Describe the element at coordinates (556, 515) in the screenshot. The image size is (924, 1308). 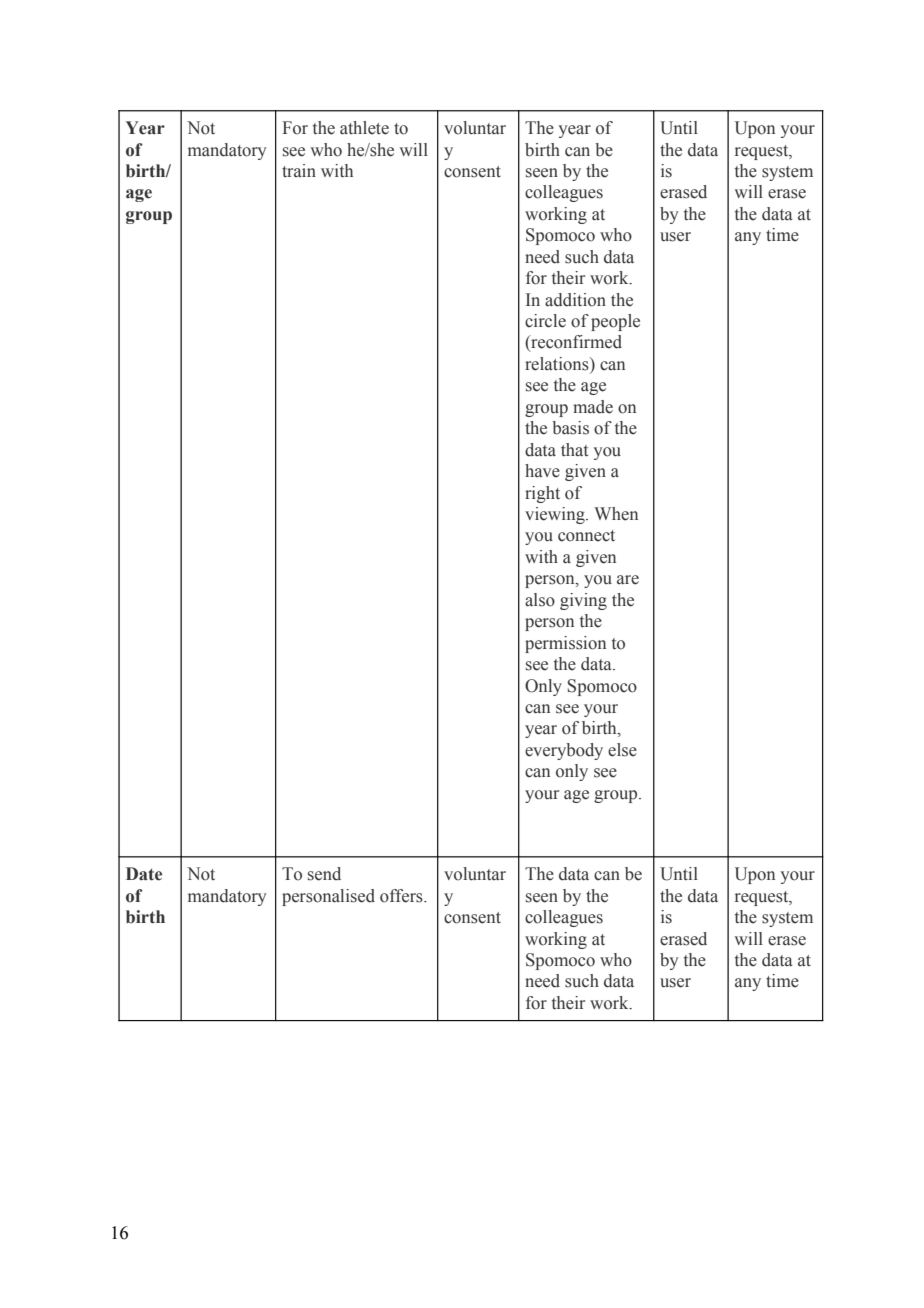
I see `viewing` at that location.
